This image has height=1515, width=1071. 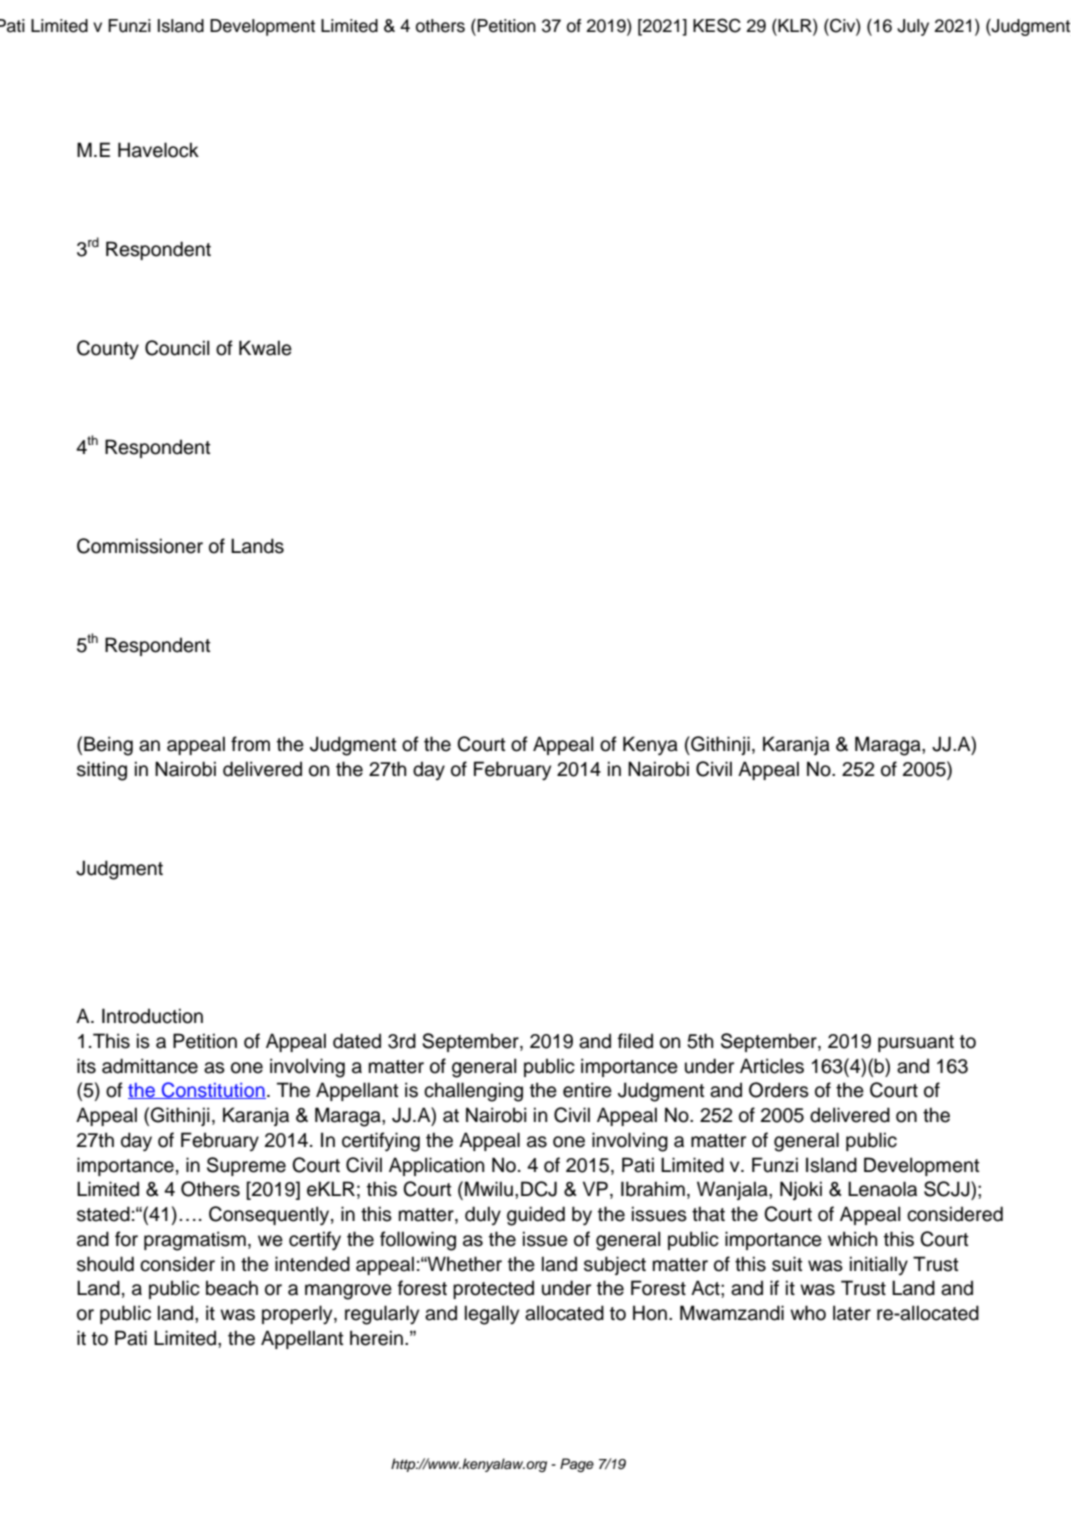 What do you see at coordinates (916, 1043) in the image?
I see `pursuant` at bounding box center [916, 1043].
